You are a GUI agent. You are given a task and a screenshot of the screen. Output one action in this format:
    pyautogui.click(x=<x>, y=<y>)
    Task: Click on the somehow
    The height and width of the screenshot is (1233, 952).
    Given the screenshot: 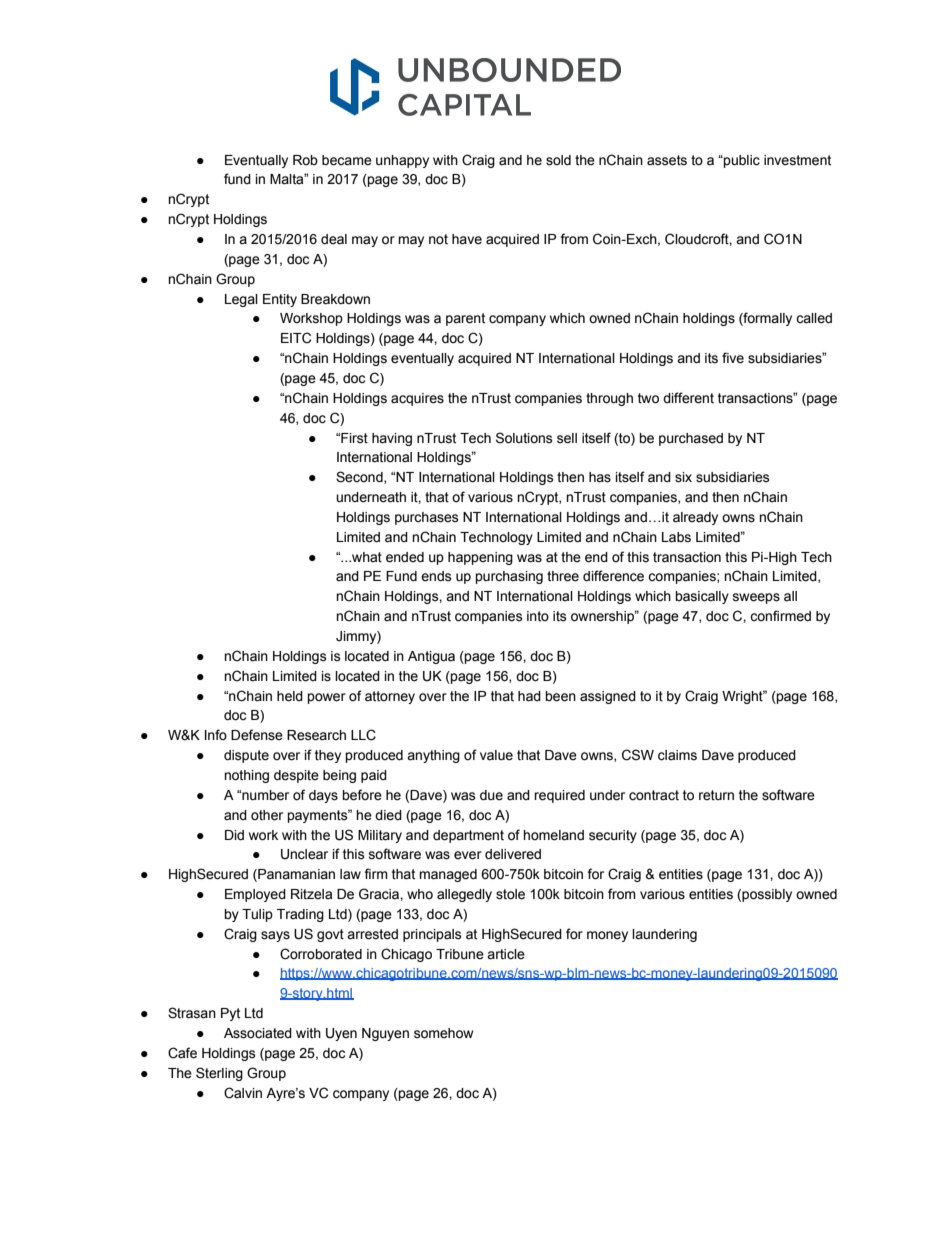 What is the action you would take?
    pyautogui.click(x=443, y=1033)
